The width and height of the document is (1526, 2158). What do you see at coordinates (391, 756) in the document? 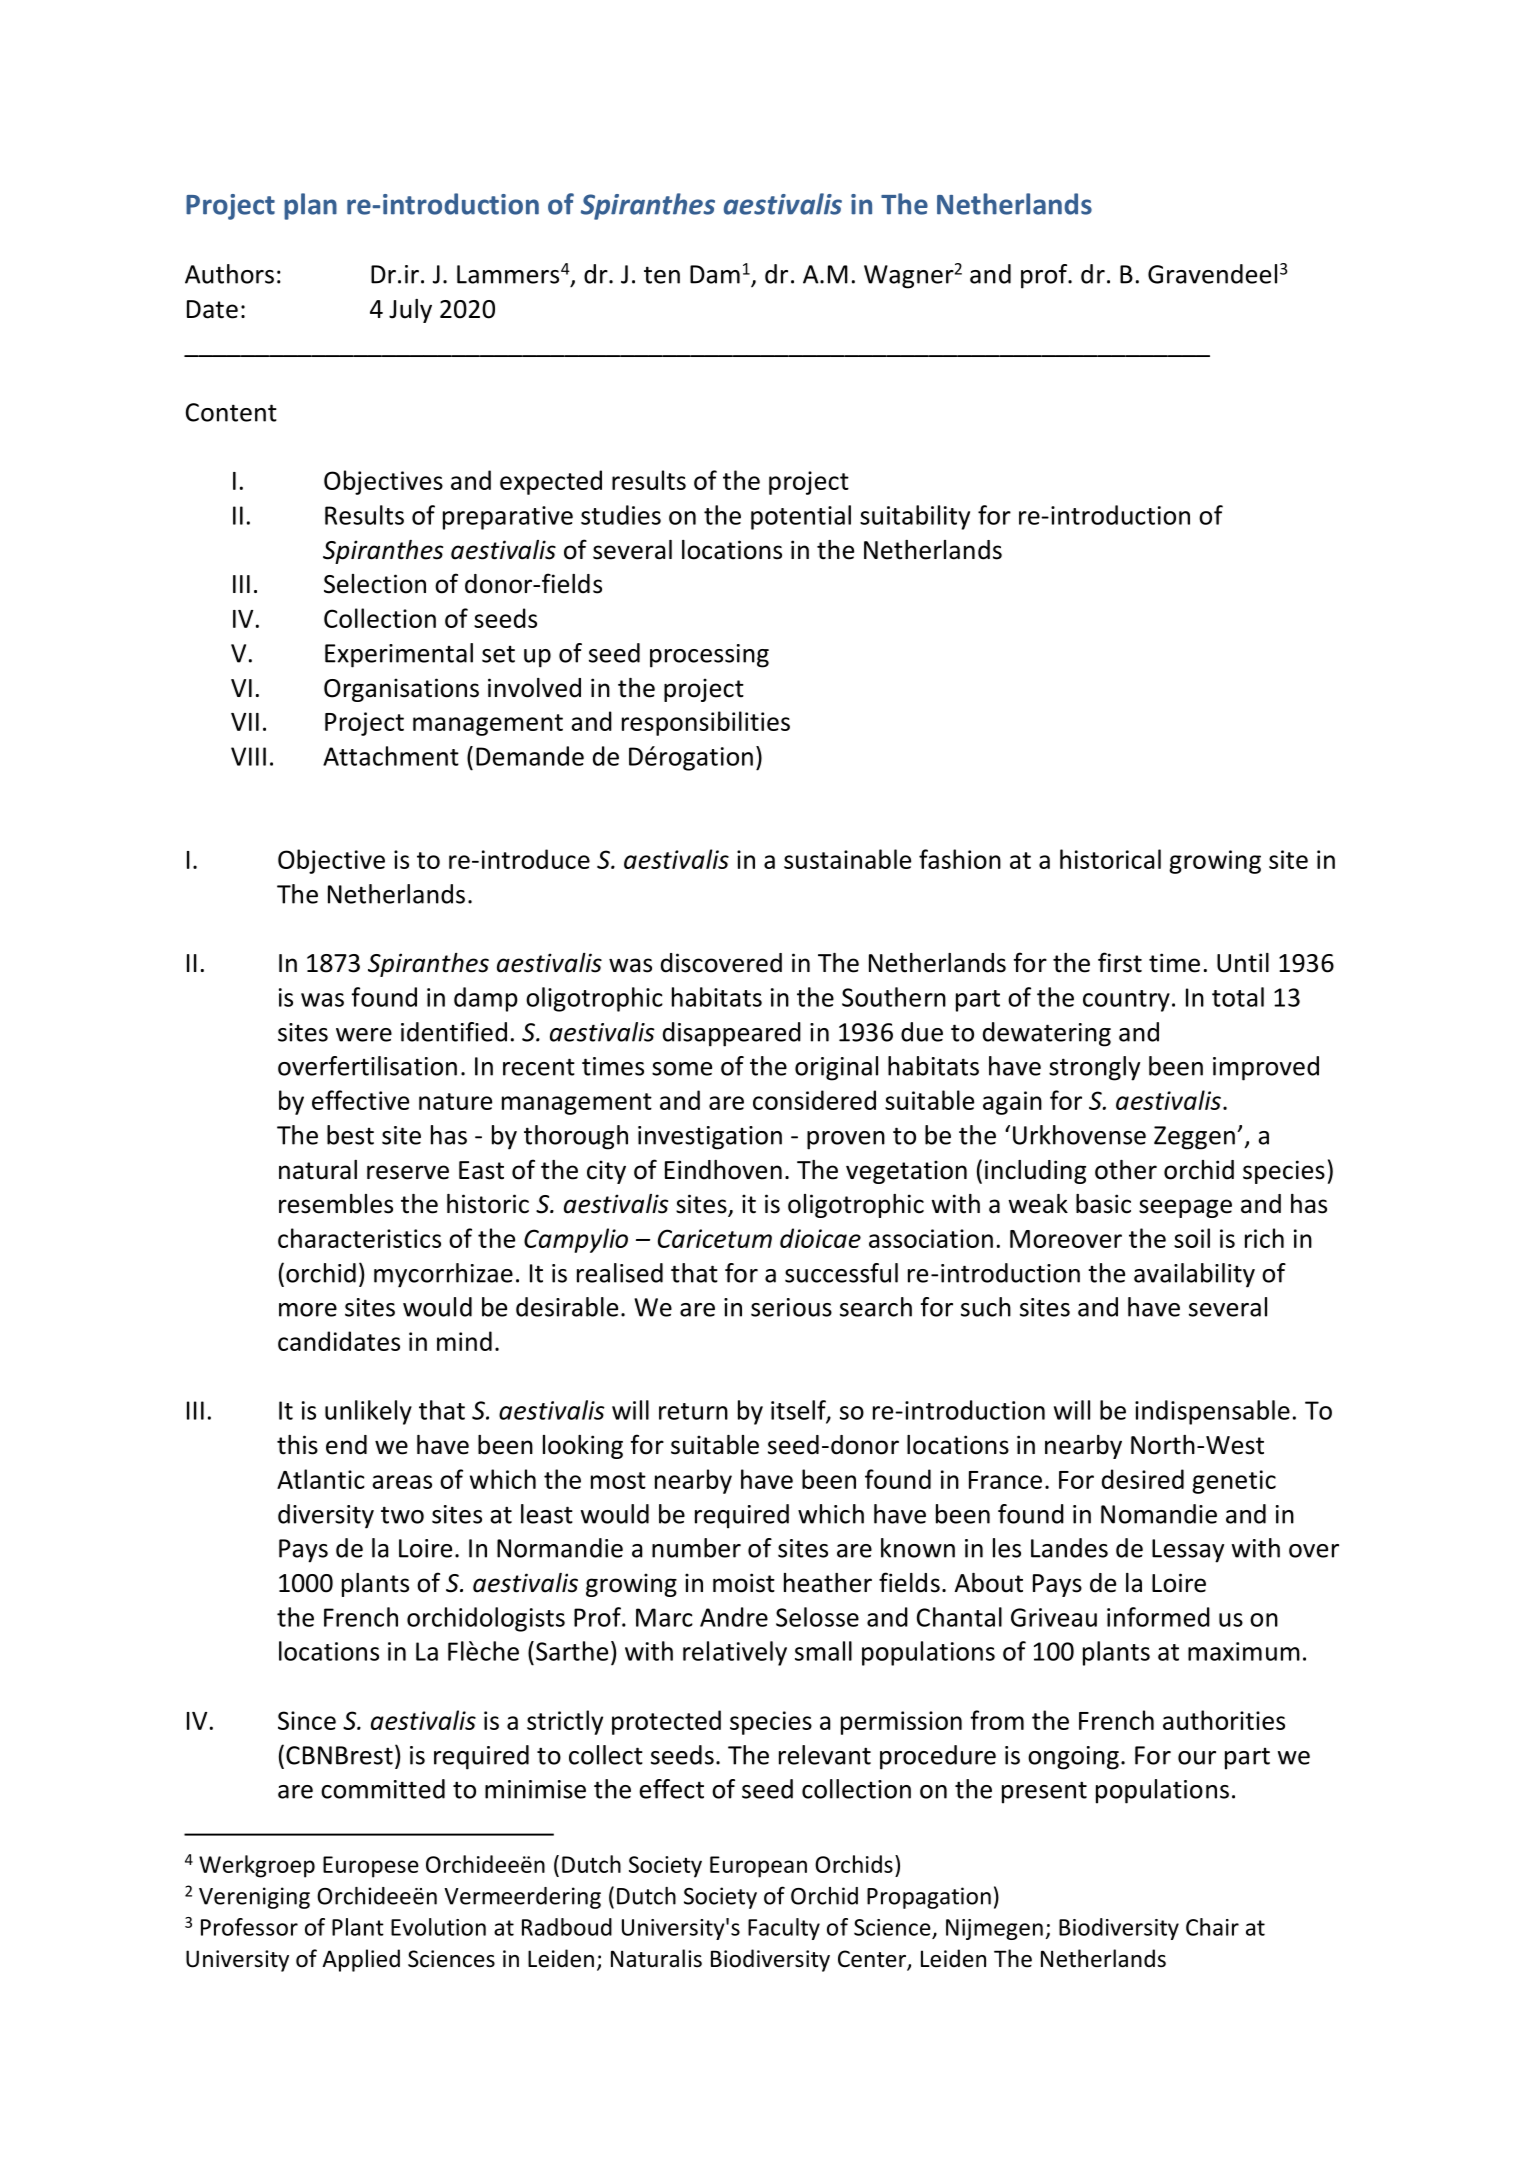
I see `Attachment` at bounding box center [391, 756].
